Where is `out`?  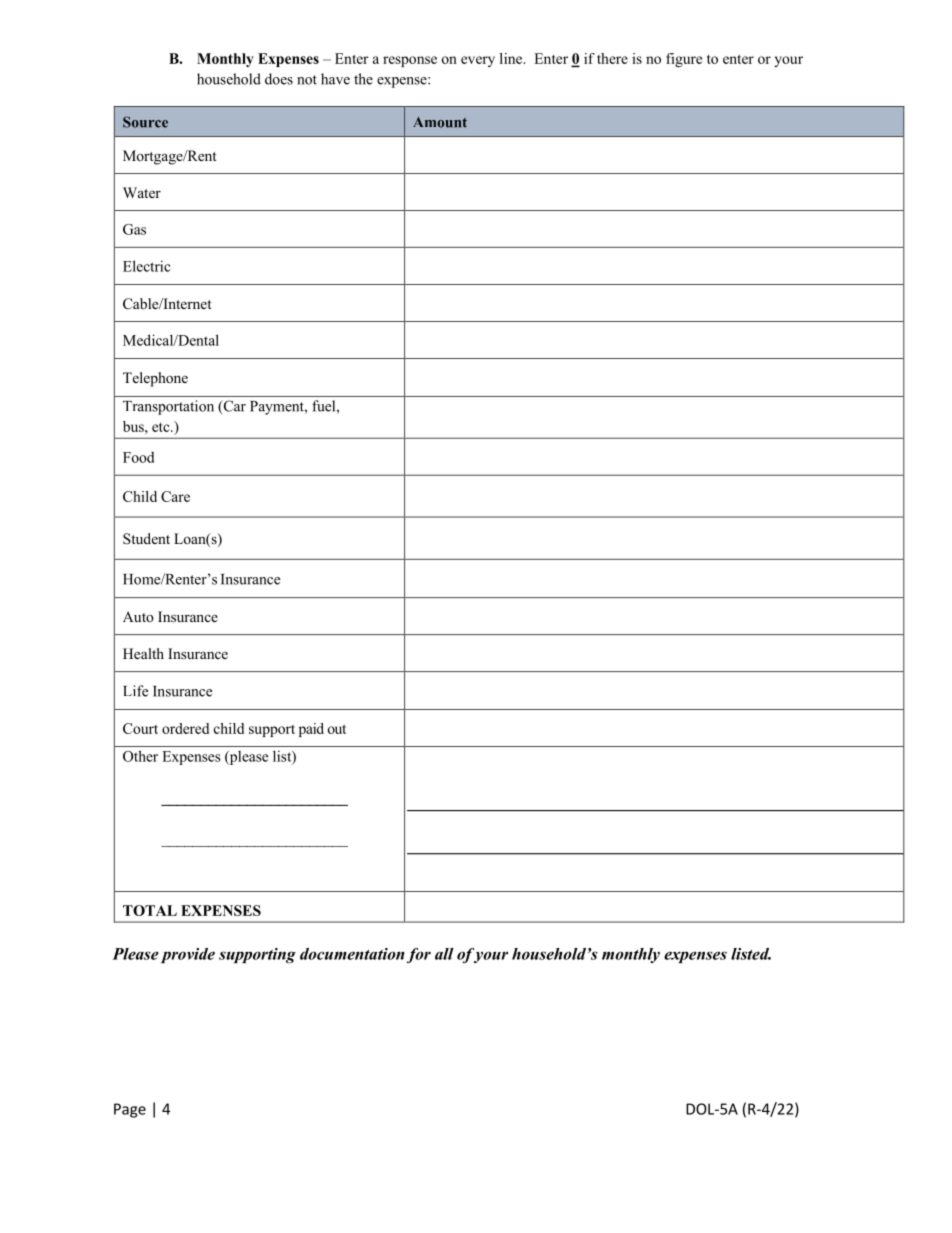
out is located at coordinates (337, 729).
